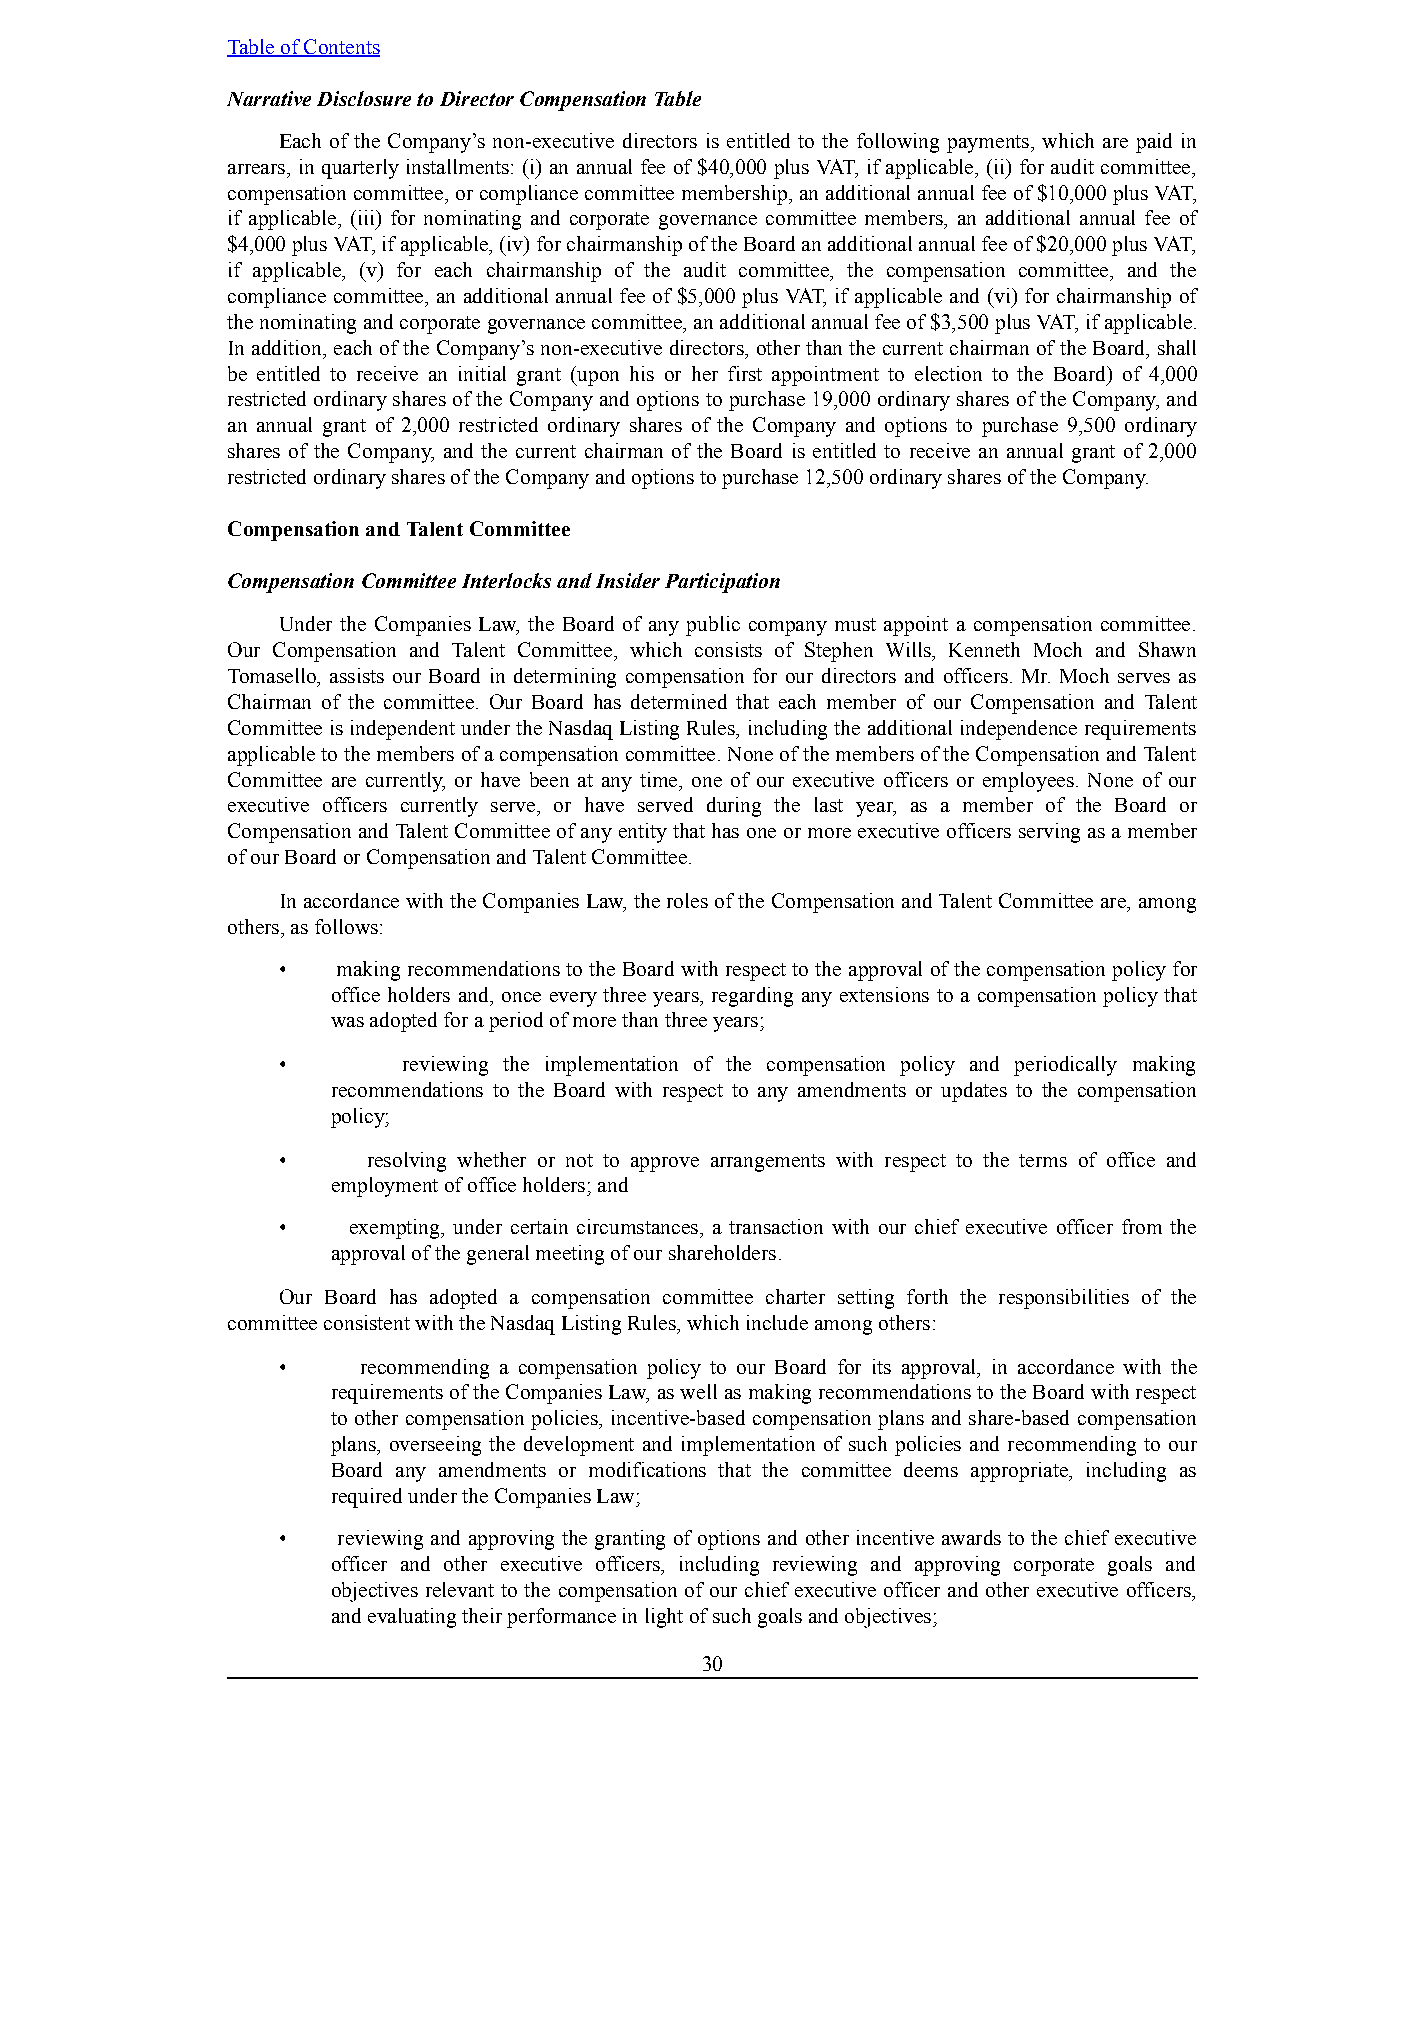 The width and height of the screenshot is (1426, 2017). What do you see at coordinates (745, 373) in the screenshot?
I see `first` at bounding box center [745, 373].
